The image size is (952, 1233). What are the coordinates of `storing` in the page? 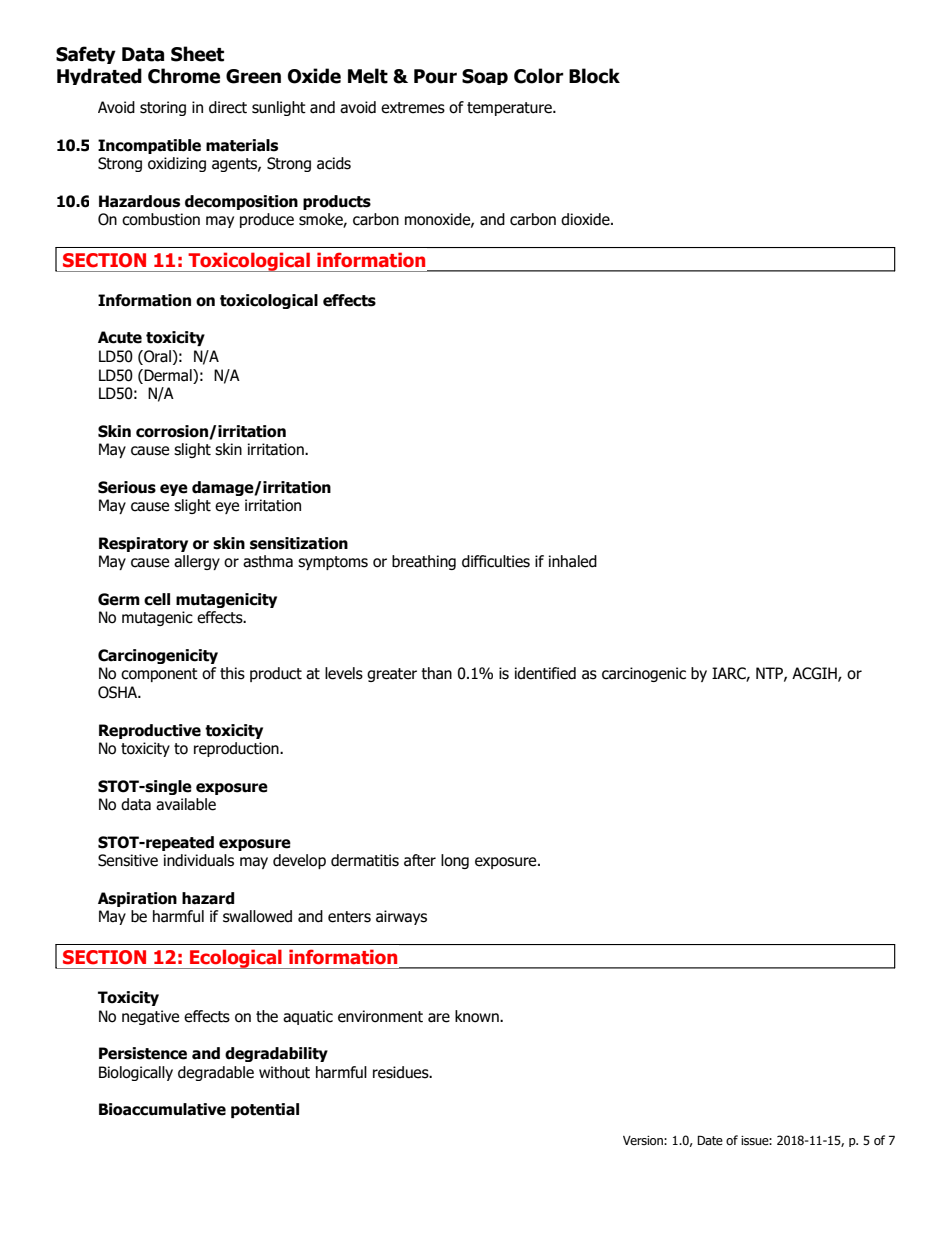 It's located at (163, 108).
